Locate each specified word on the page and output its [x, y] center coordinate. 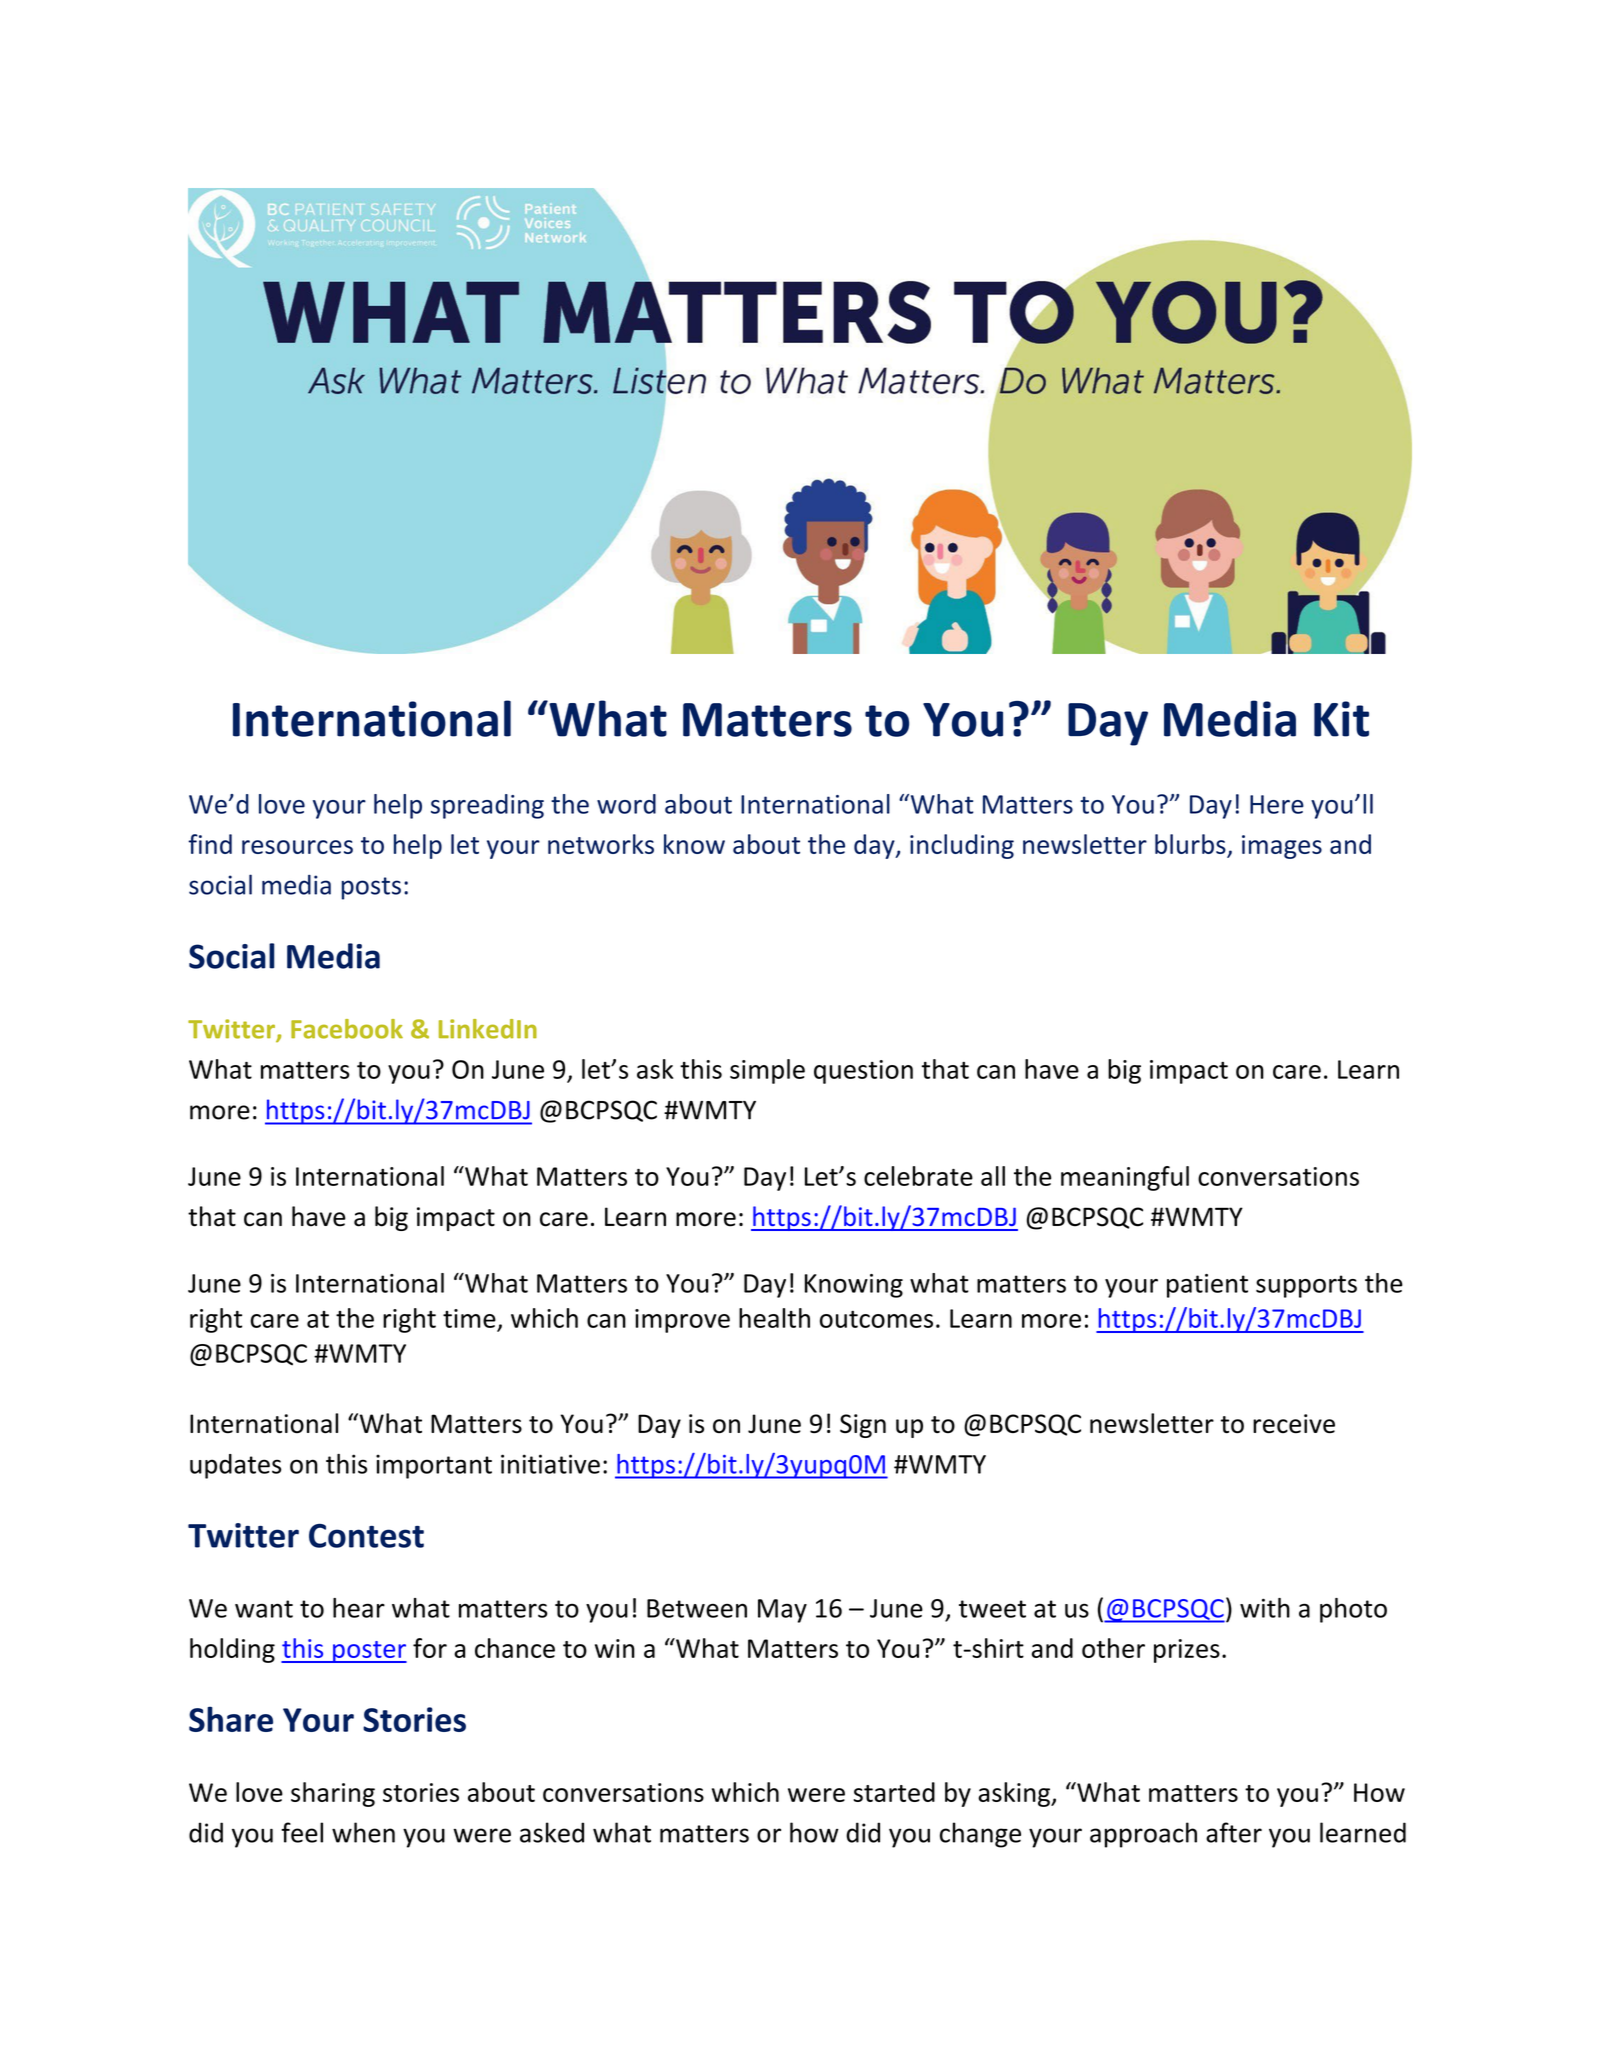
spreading [487, 806]
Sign [863, 1426]
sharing [333, 1794]
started [894, 1792]
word [626, 804]
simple [767, 1071]
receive [1294, 1424]
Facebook [347, 1029]
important [434, 1466]
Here [1277, 804]
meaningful [1125, 1178]
